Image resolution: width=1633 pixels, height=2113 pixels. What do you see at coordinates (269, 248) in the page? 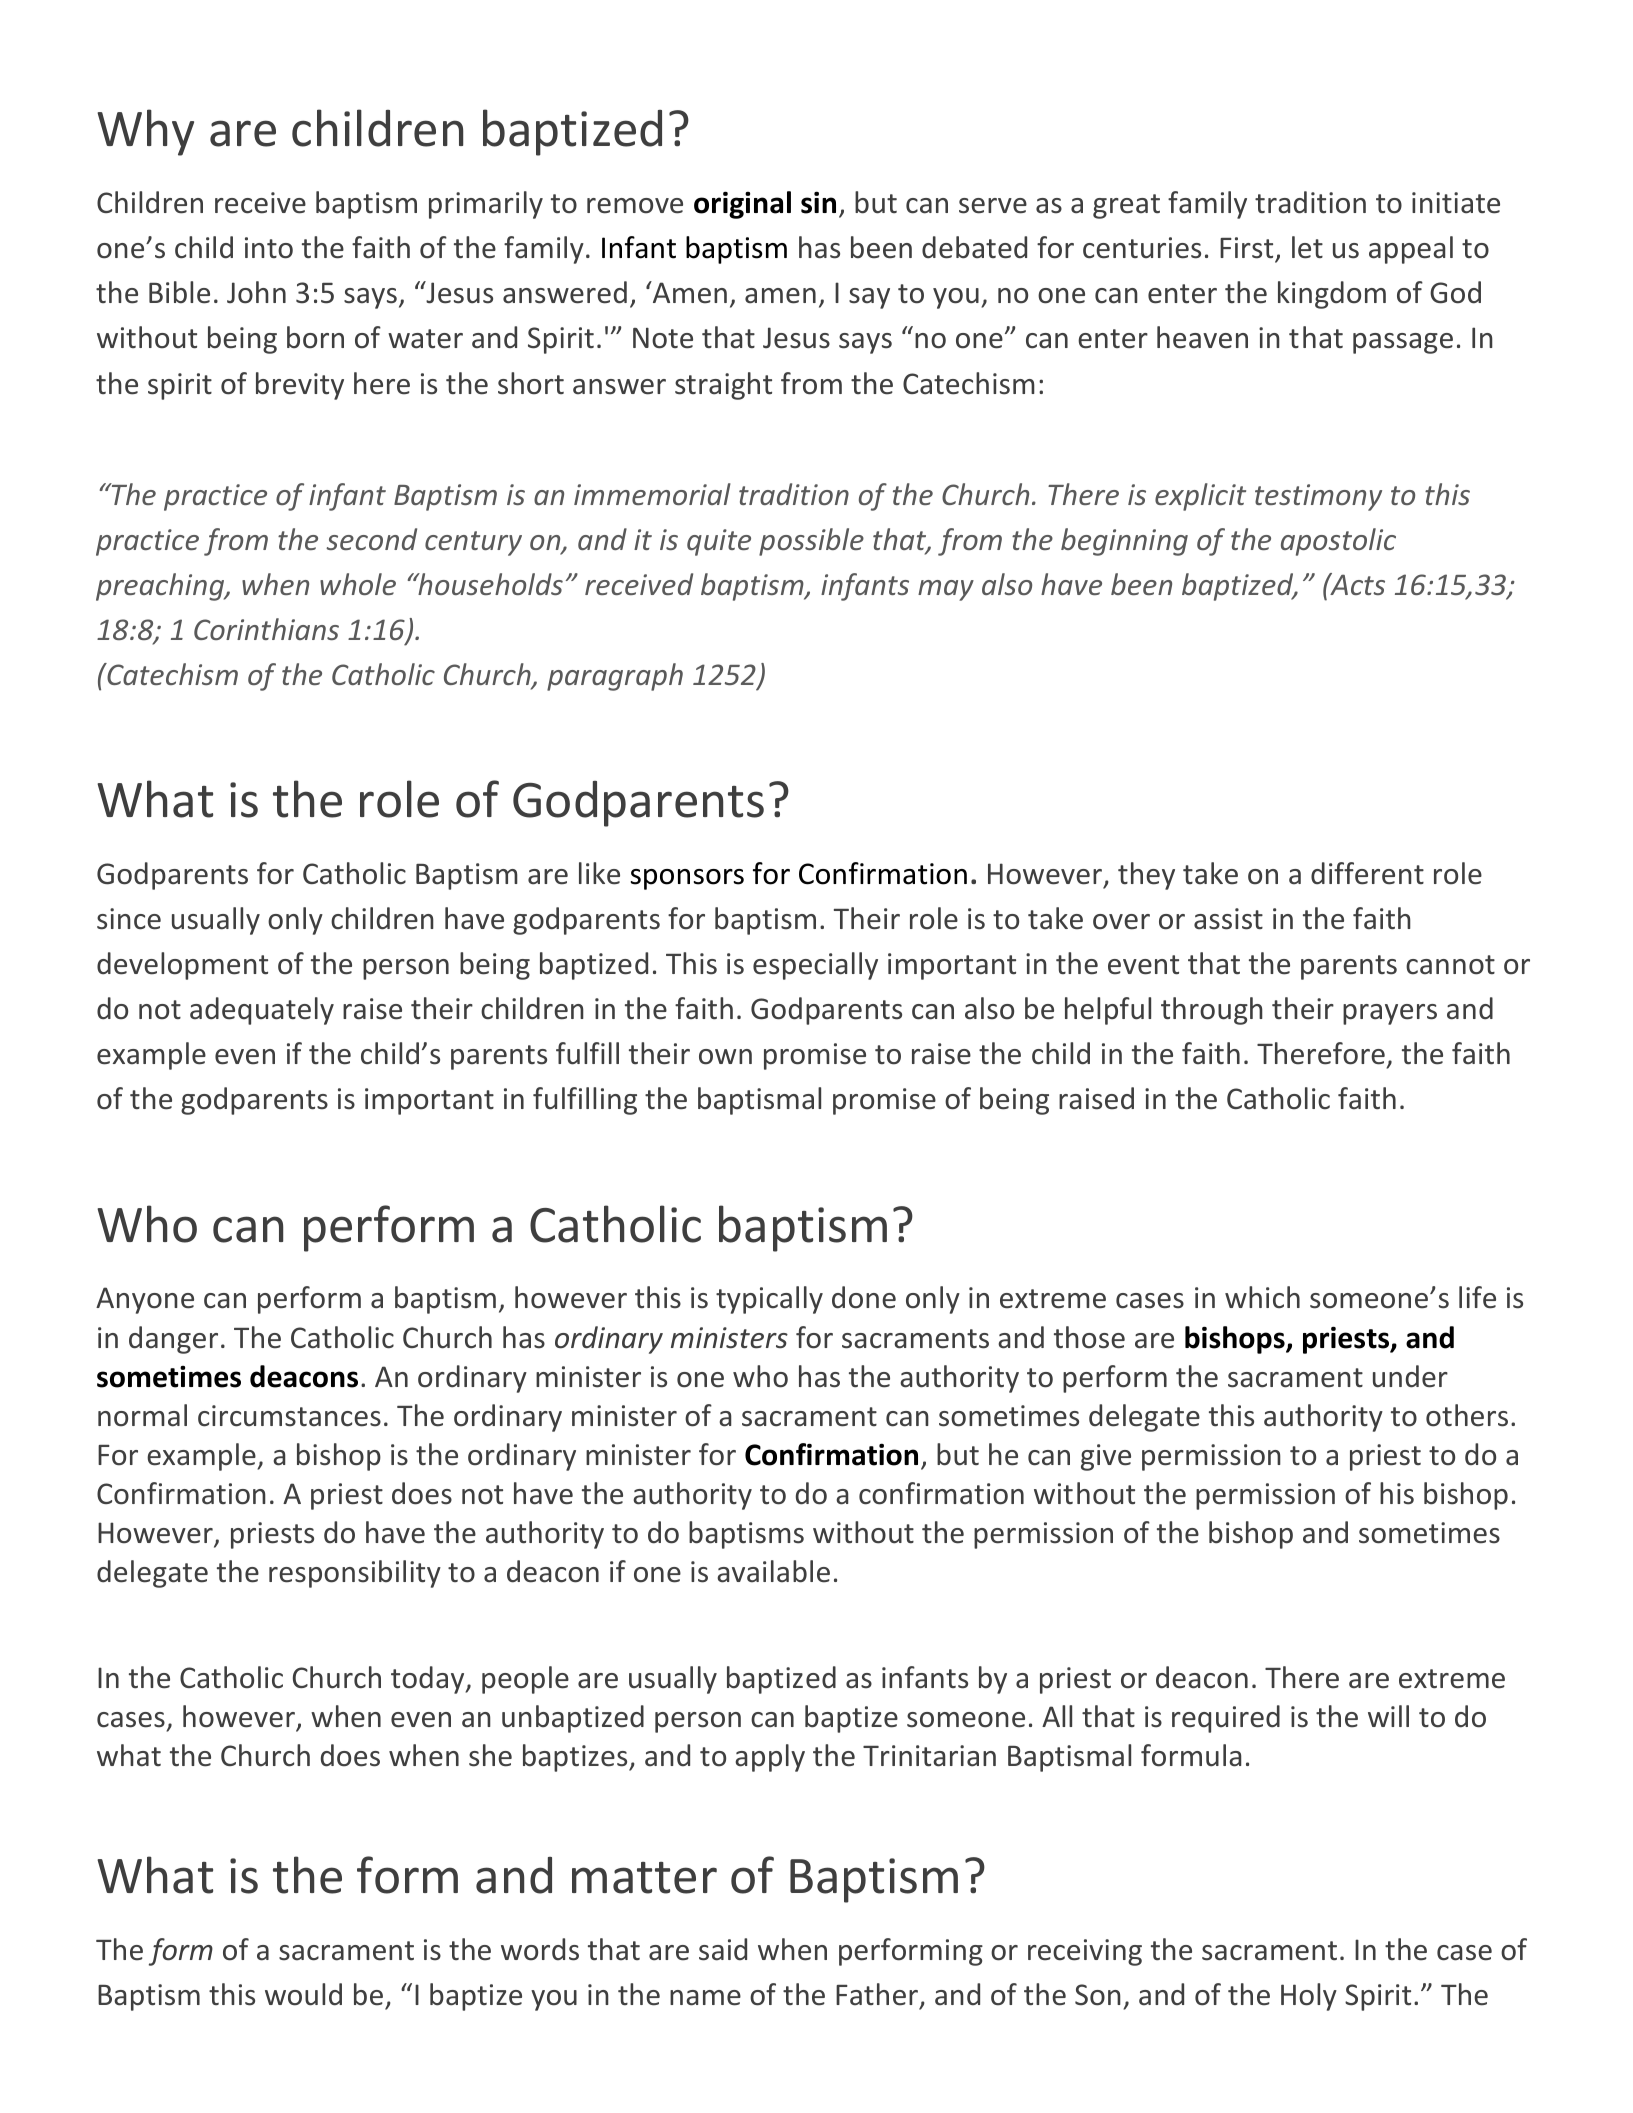
I see `into` at bounding box center [269, 248].
